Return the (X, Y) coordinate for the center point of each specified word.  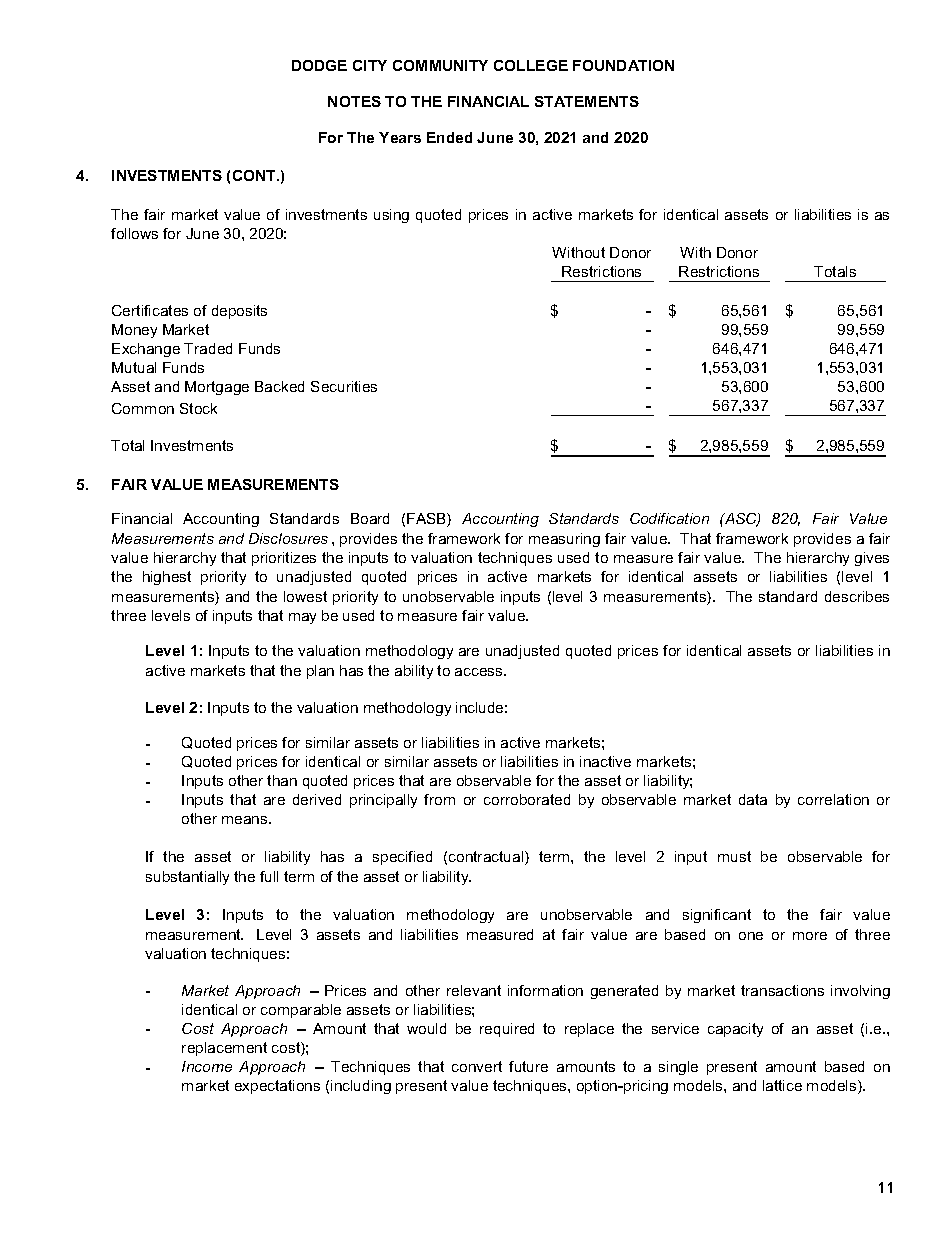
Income (207, 1066)
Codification (669, 518)
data (753, 799)
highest (167, 578)
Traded (208, 348)
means (246, 820)
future (528, 1066)
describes (857, 596)
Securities (344, 386)
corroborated (527, 799)
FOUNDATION (623, 65)
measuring (564, 540)
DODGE (319, 65)
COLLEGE (531, 65)
